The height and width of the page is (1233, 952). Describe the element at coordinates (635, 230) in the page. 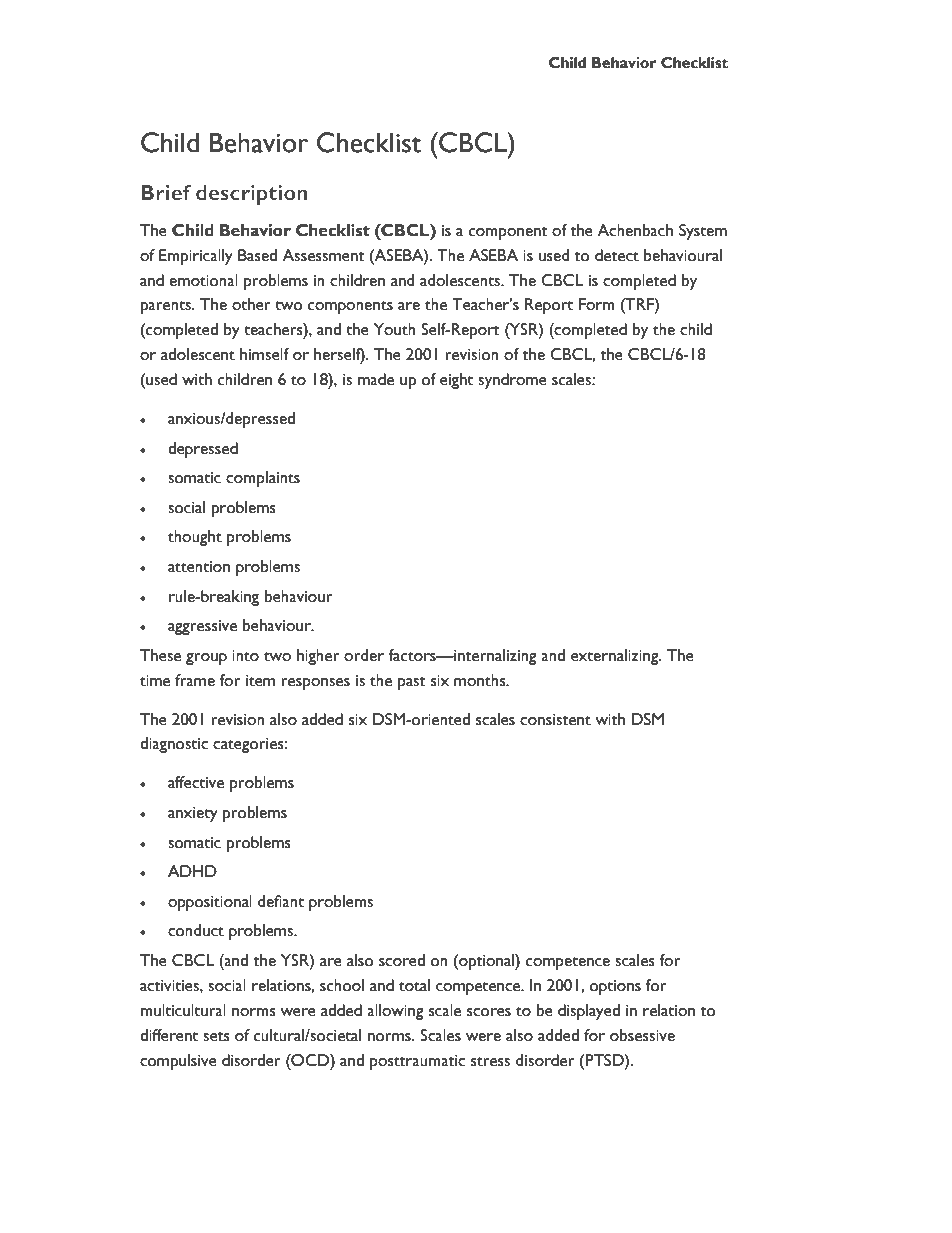

I see `Achenbach` at that location.
